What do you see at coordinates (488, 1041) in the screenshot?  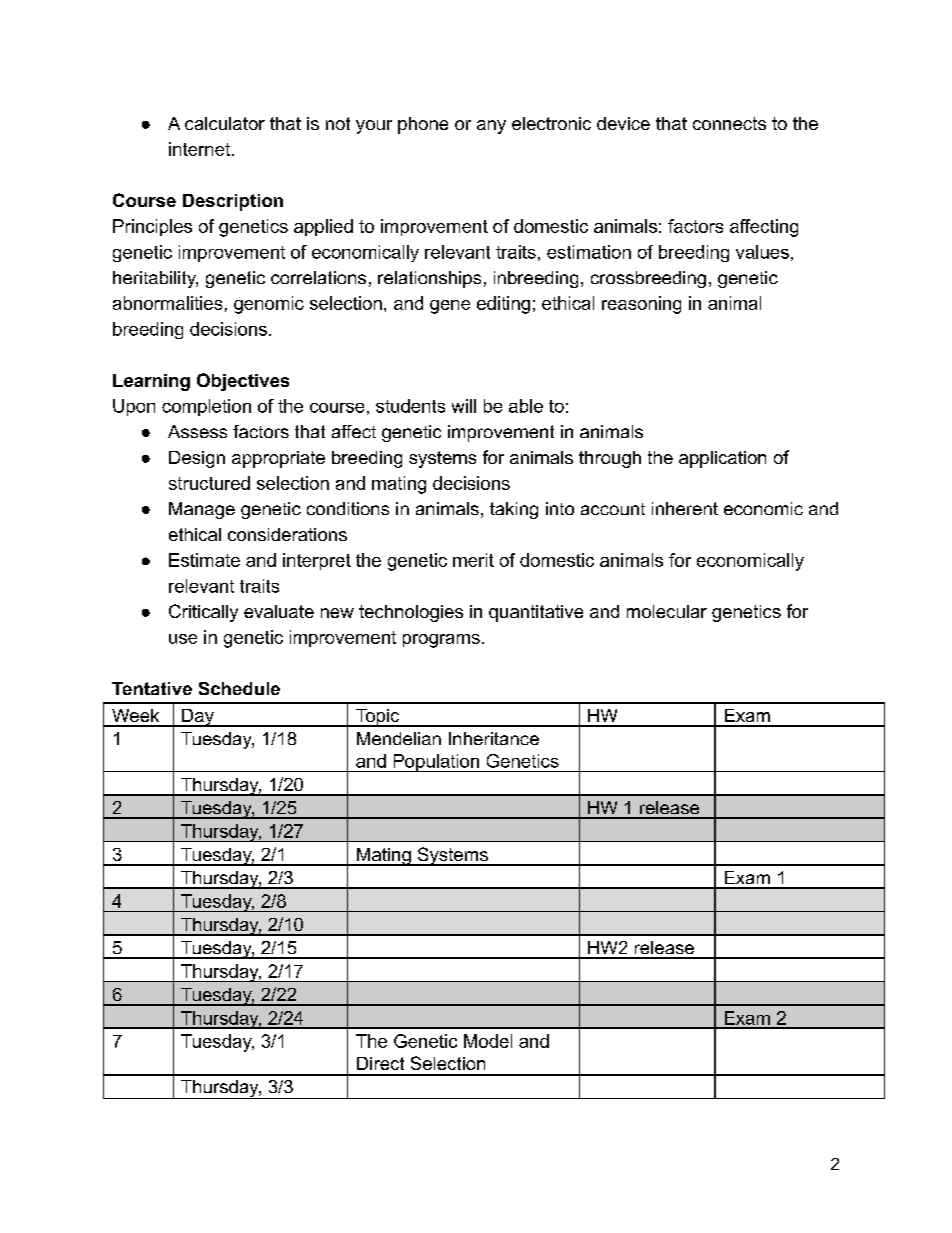 I see `Model` at bounding box center [488, 1041].
